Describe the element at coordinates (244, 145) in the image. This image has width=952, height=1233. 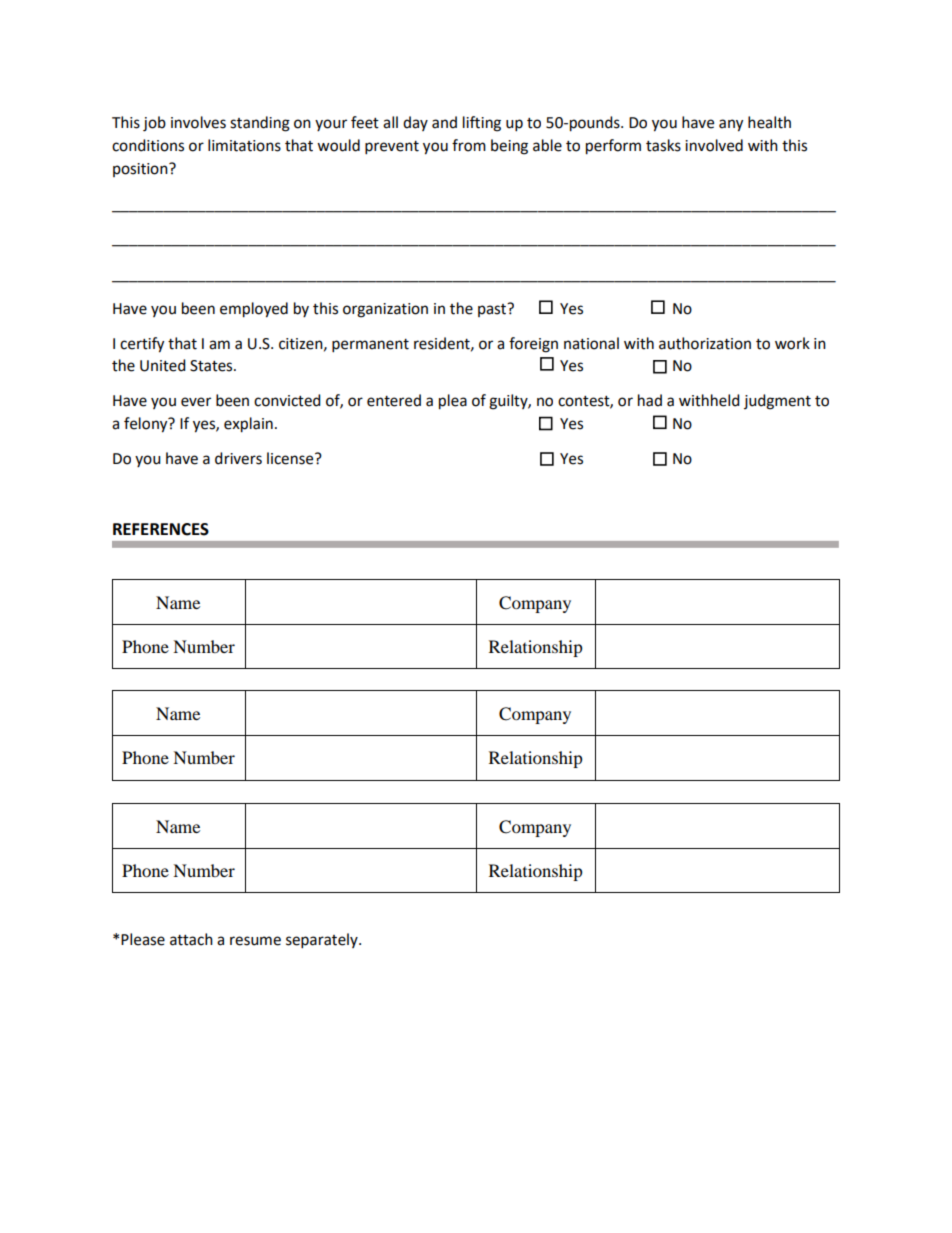
I see `limitations` at that location.
